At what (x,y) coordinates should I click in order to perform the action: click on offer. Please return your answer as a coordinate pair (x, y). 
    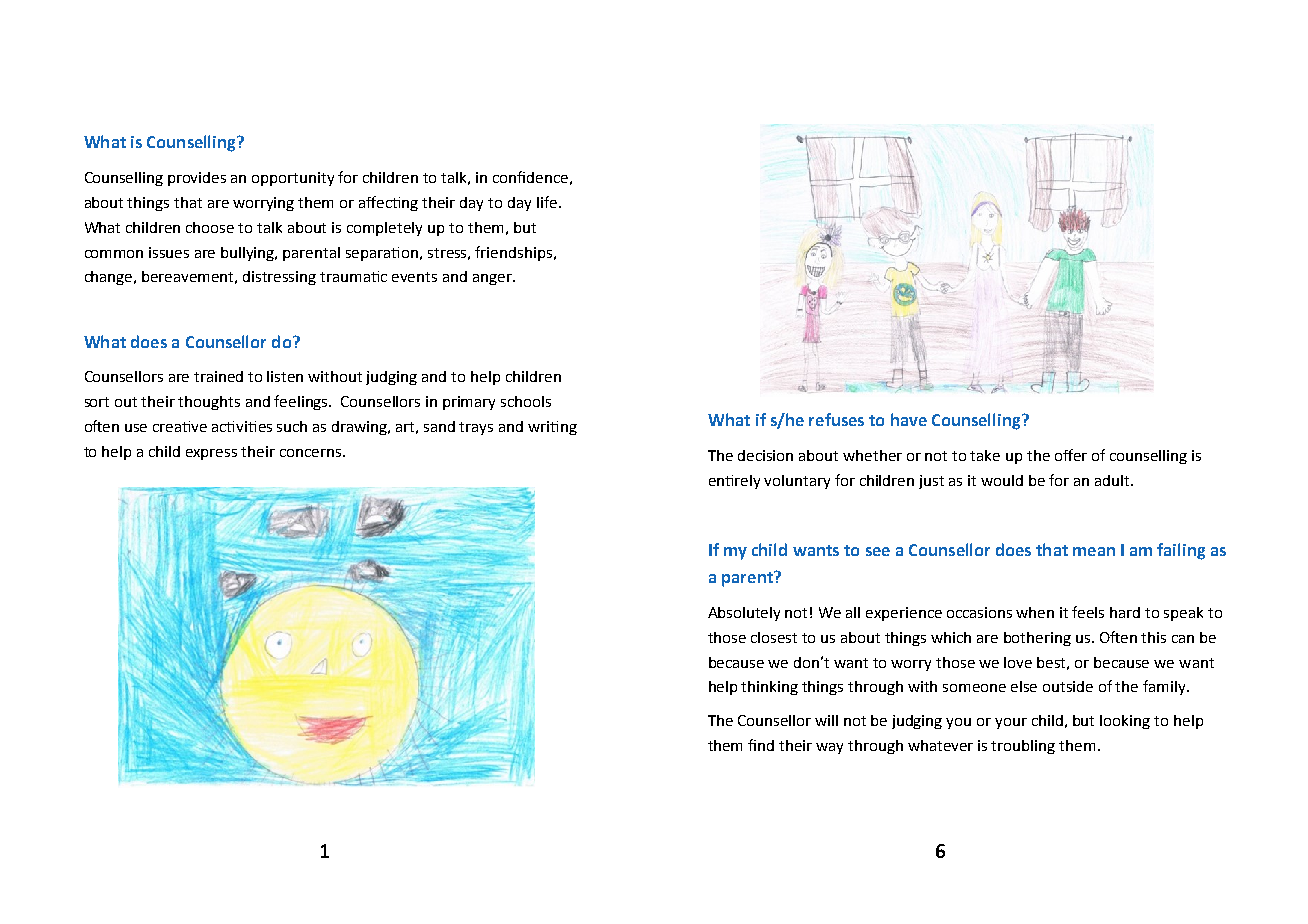
    Looking at the image, I should click on (1071, 455).
